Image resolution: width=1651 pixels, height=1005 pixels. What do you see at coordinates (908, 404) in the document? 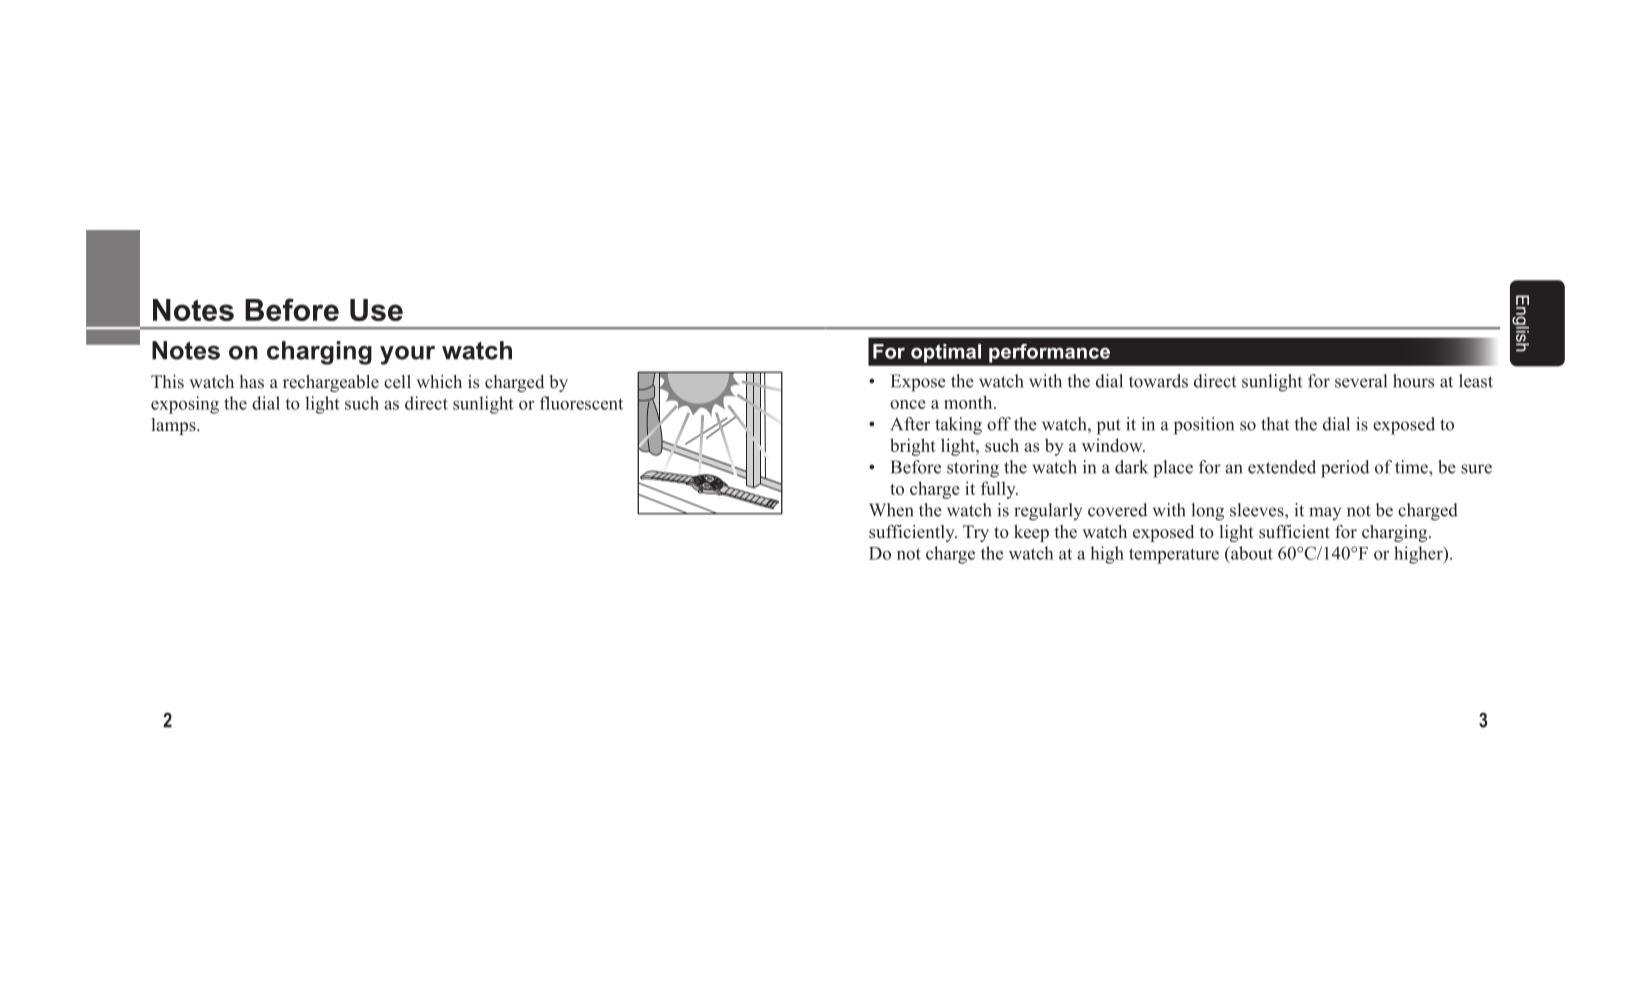
I see `once` at bounding box center [908, 404].
